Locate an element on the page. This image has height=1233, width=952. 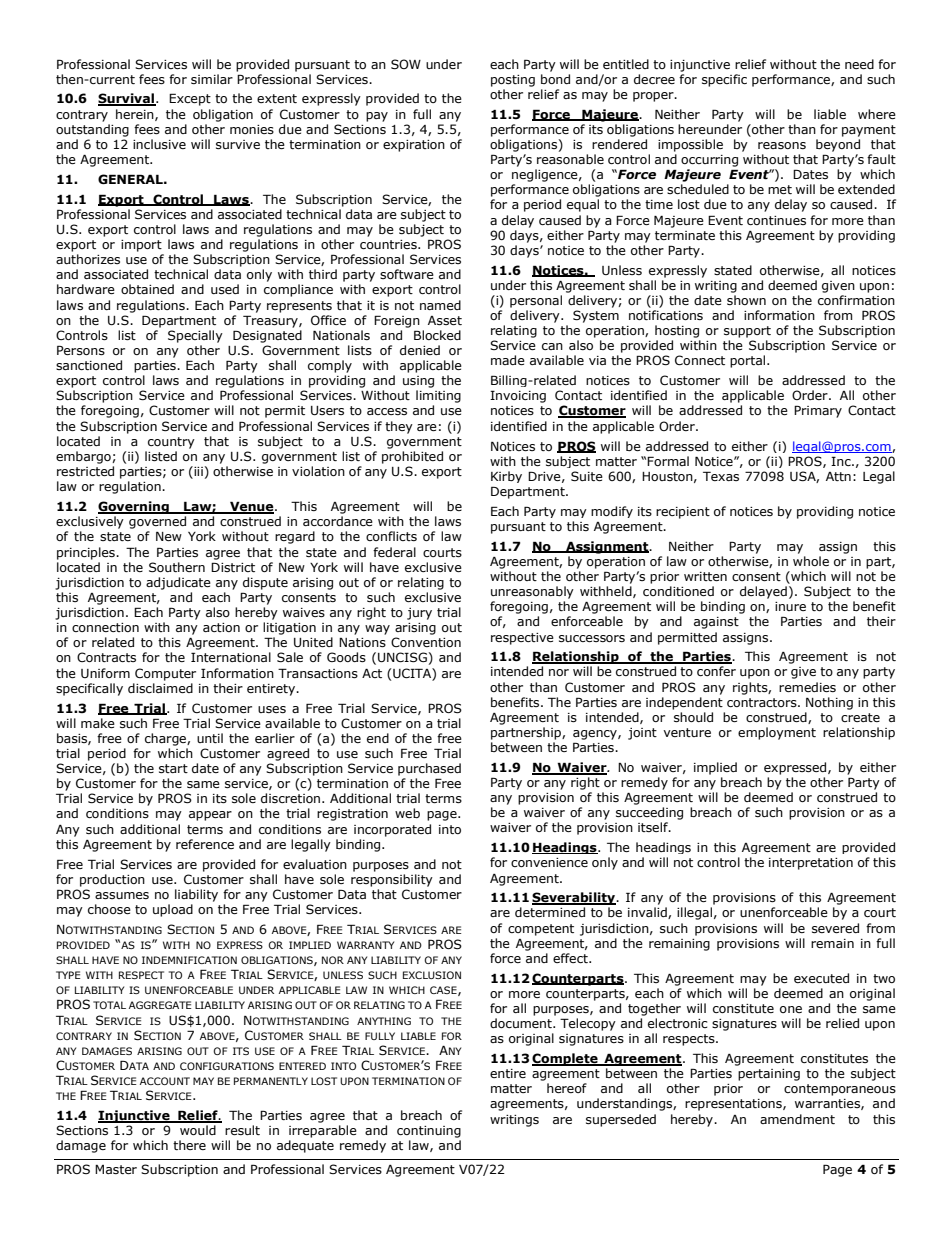
reasons is located at coordinates (782, 145).
